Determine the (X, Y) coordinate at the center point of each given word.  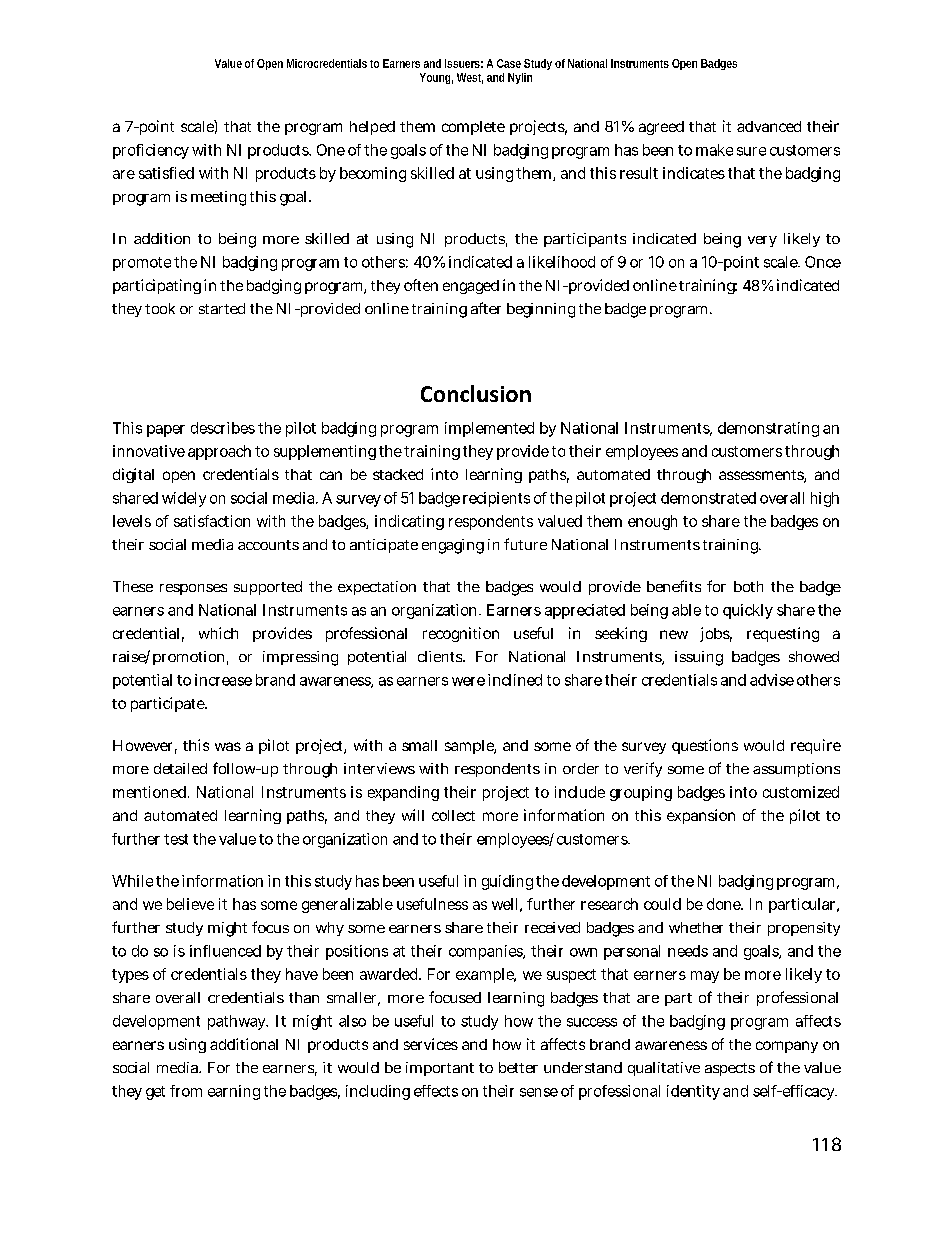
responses (193, 589)
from (186, 1091)
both (748, 586)
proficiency (151, 151)
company (787, 1047)
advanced (769, 126)
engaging (453, 546)
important (440, 1069)
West (470, 78)
